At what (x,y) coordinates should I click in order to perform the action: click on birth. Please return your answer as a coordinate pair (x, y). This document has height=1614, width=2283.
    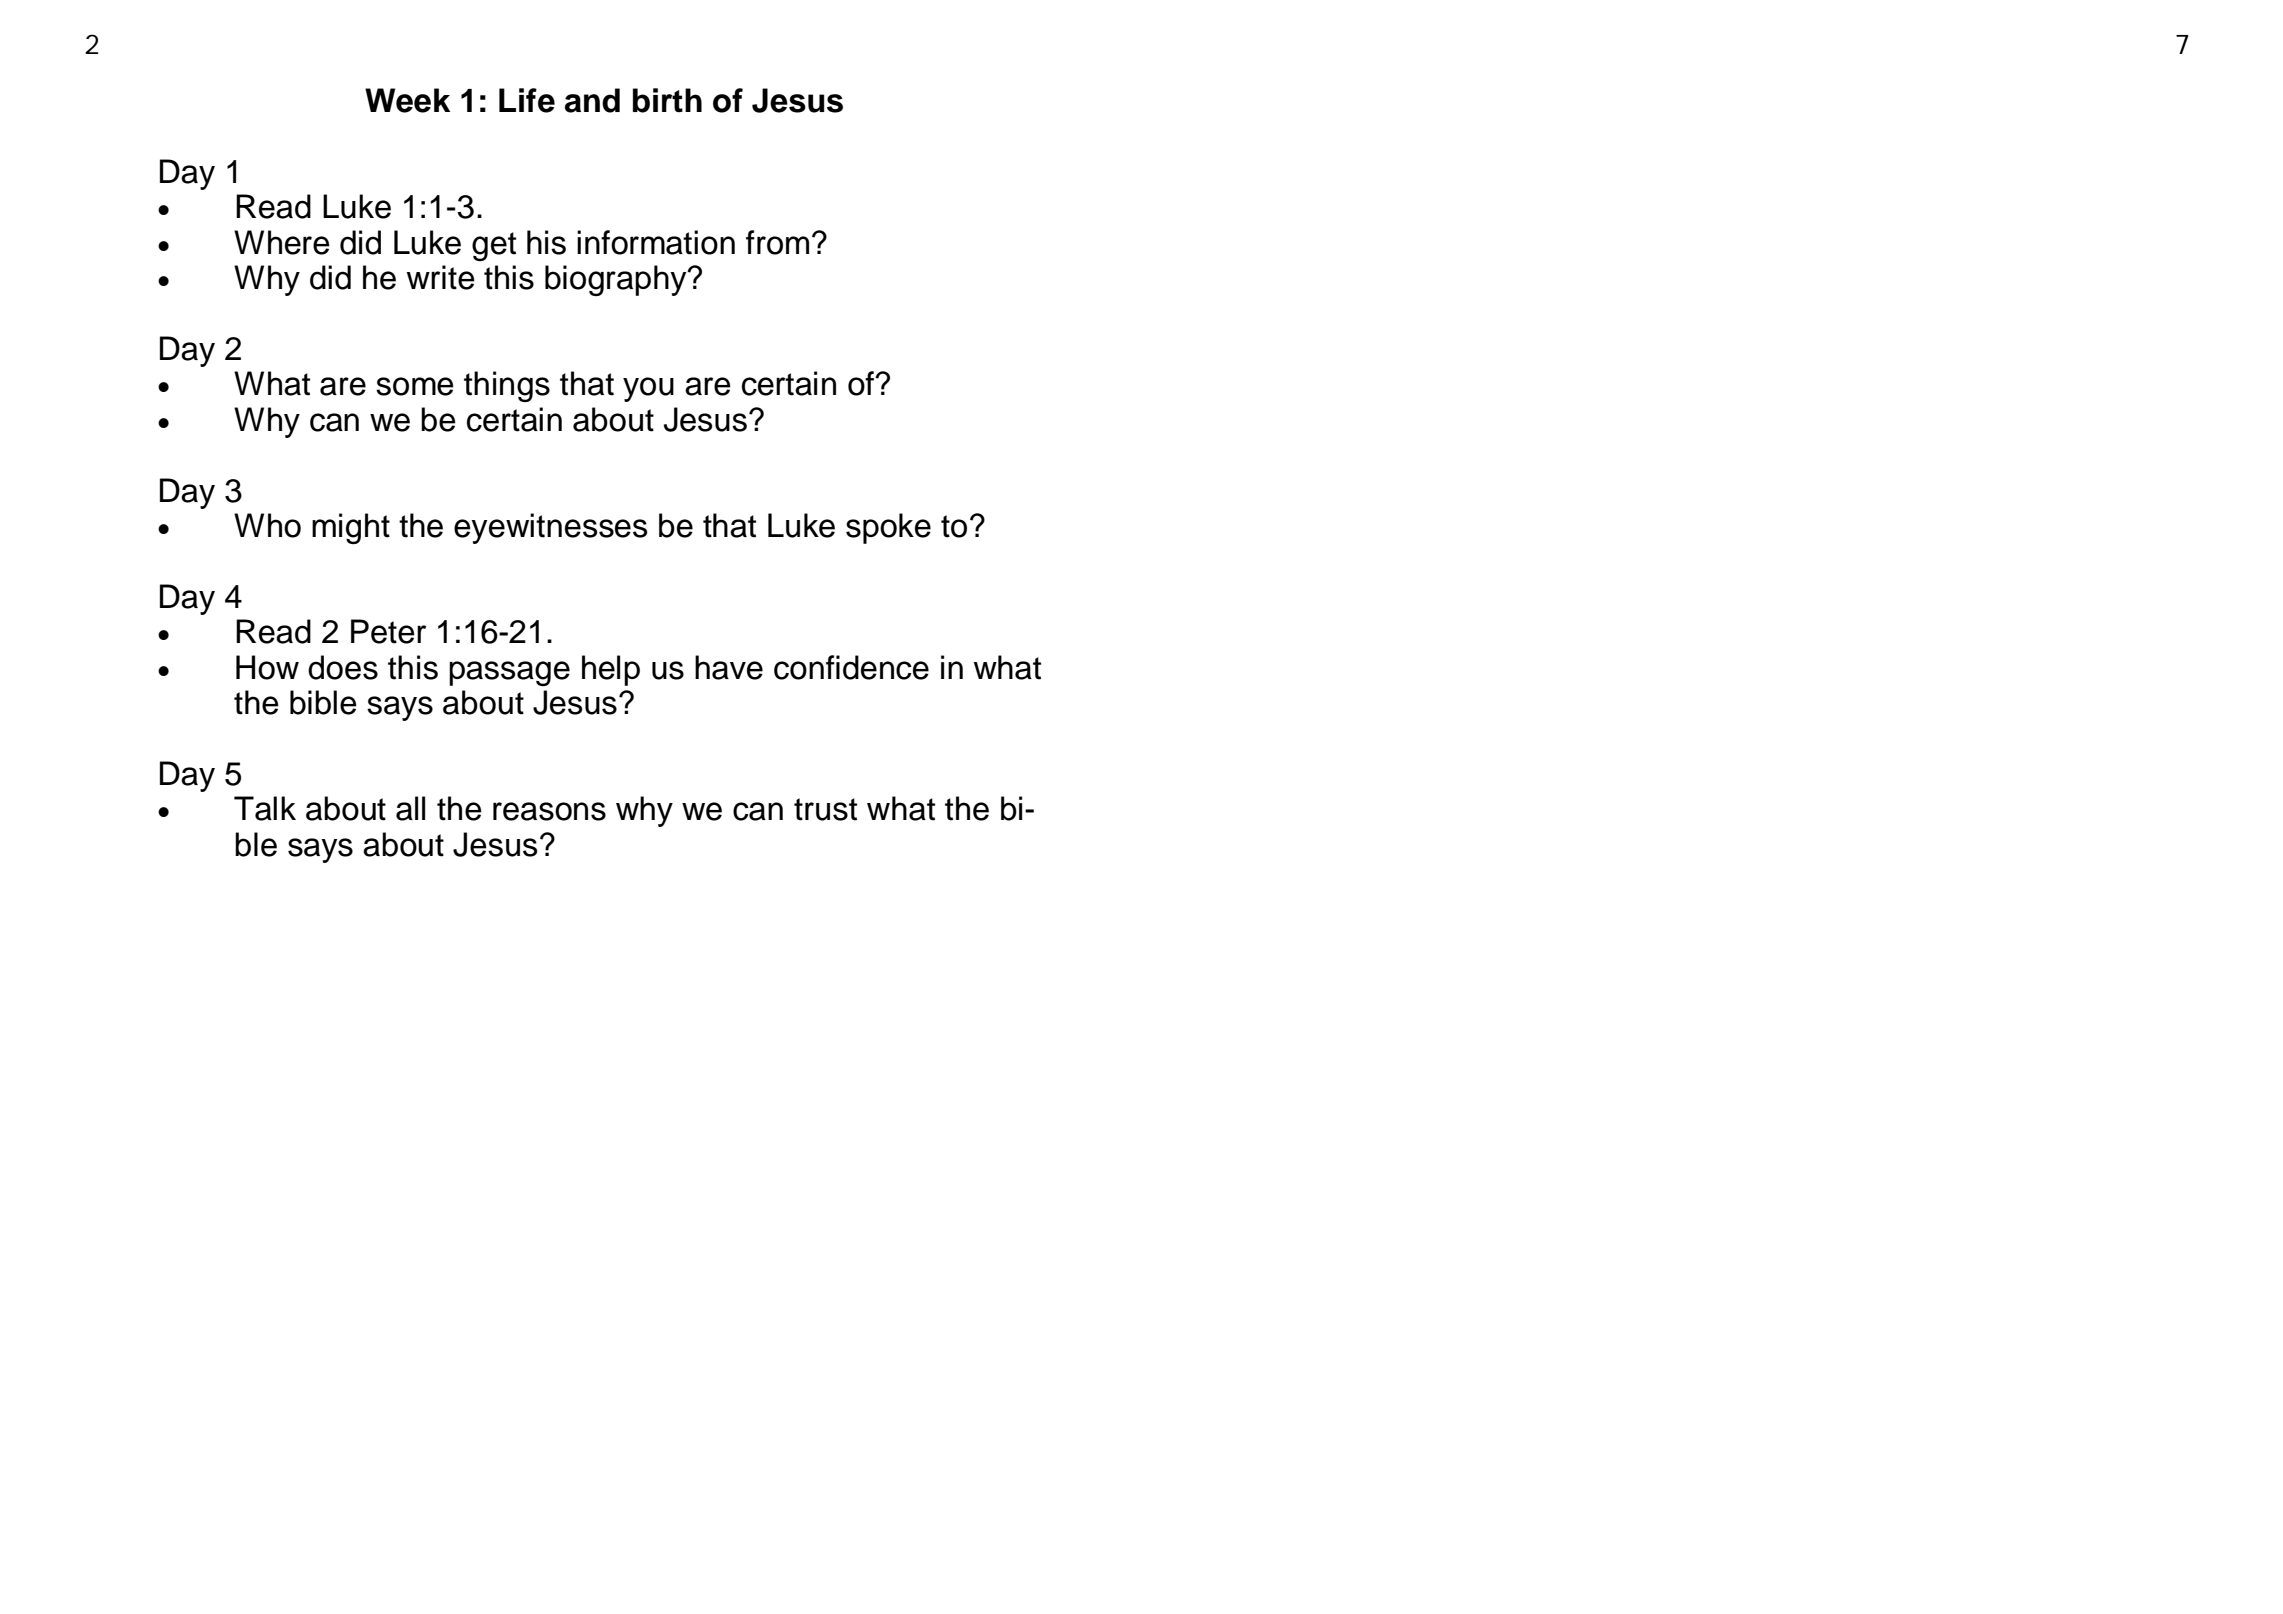
    Looking at the image, I should click on (667, 100).
